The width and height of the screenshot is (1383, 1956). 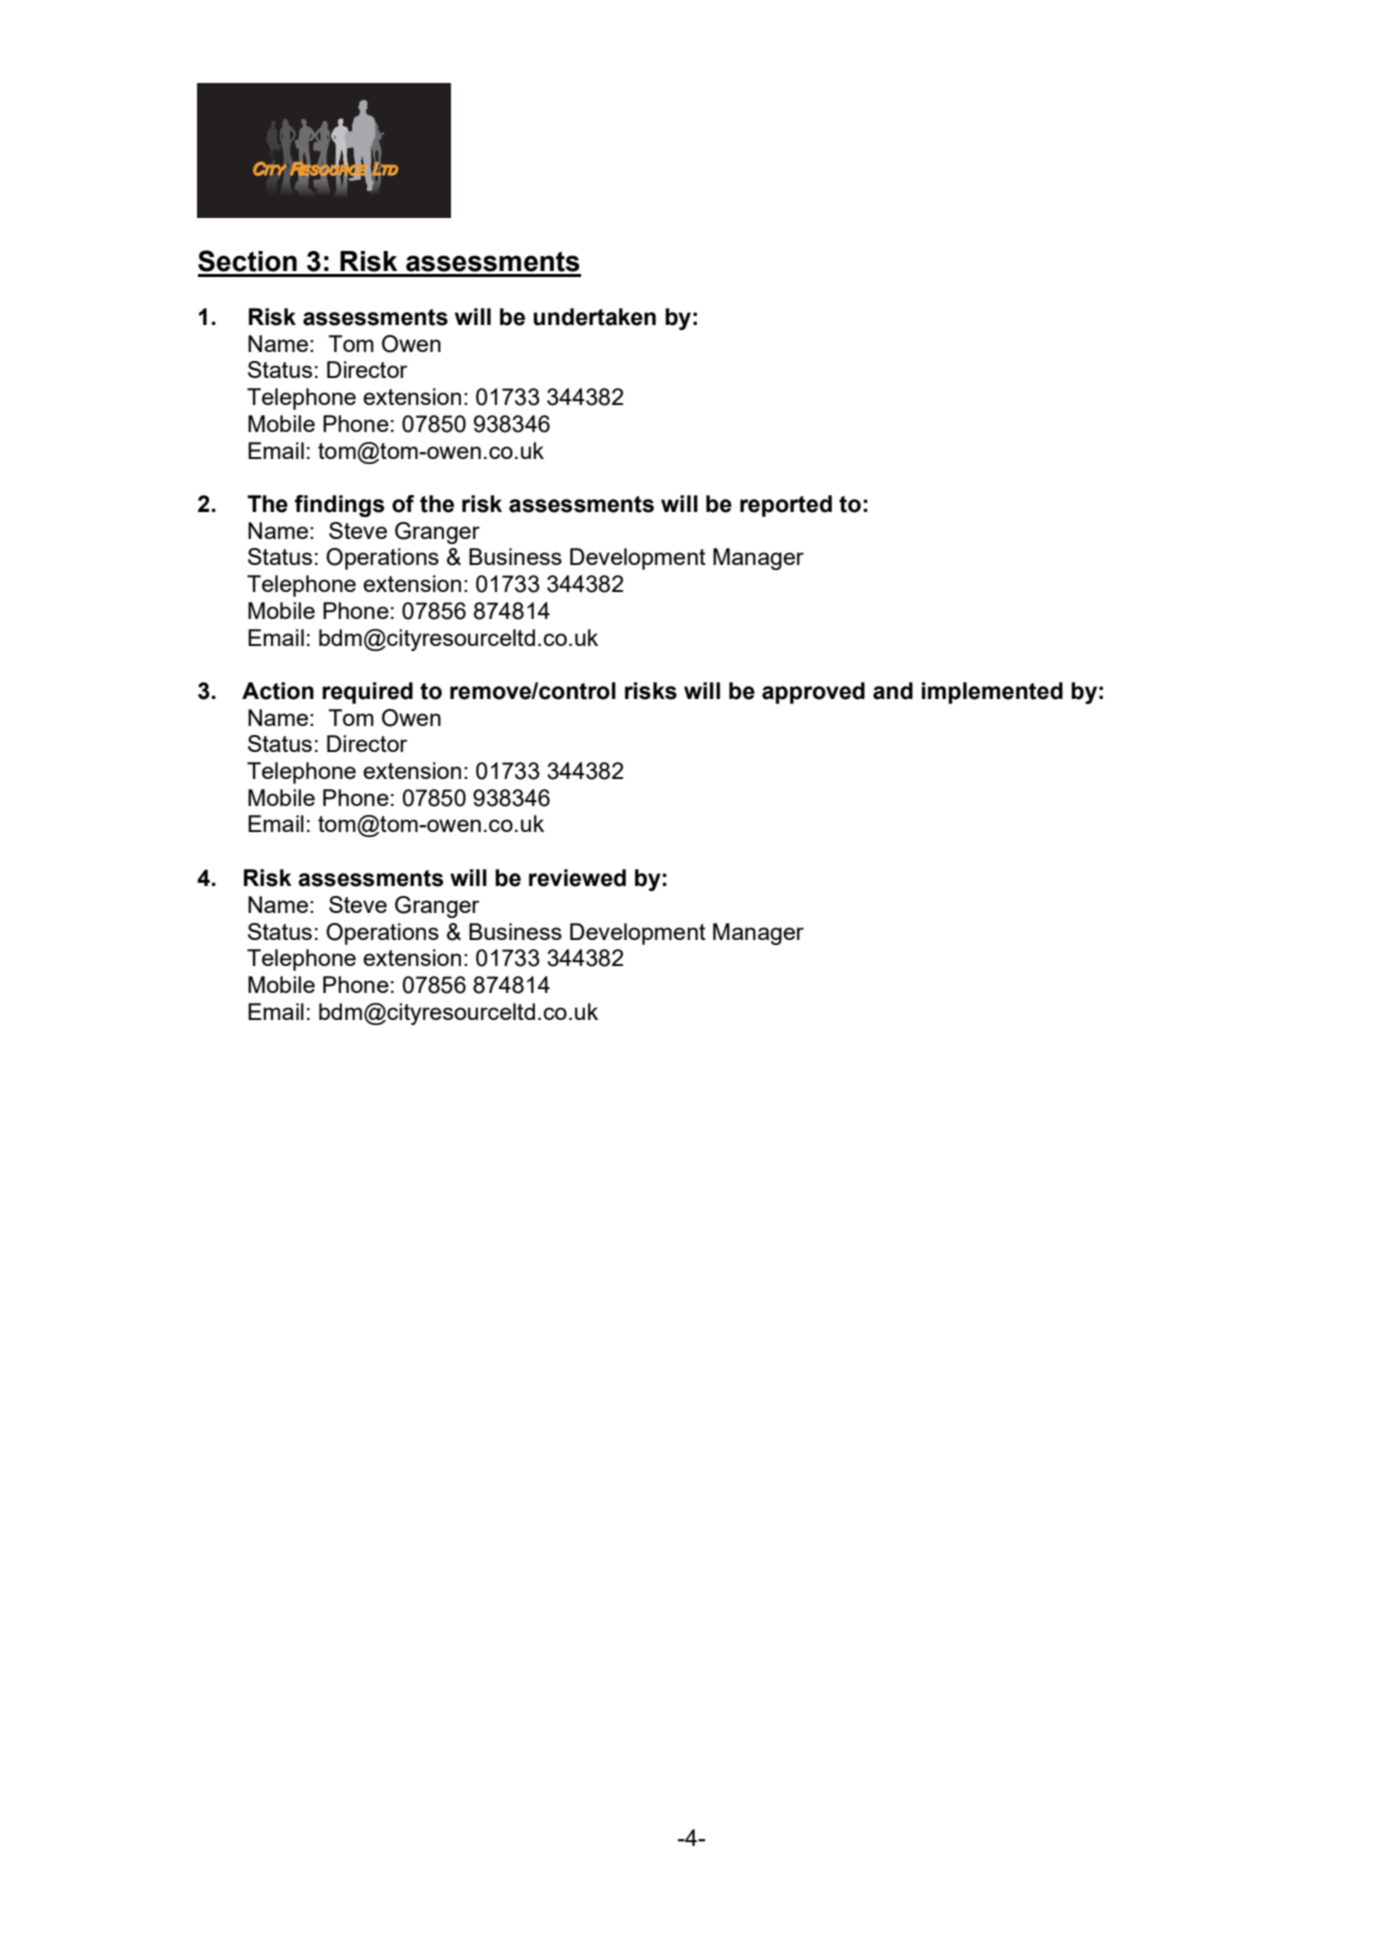 I want to click on required, so click(x=367, y=693).
